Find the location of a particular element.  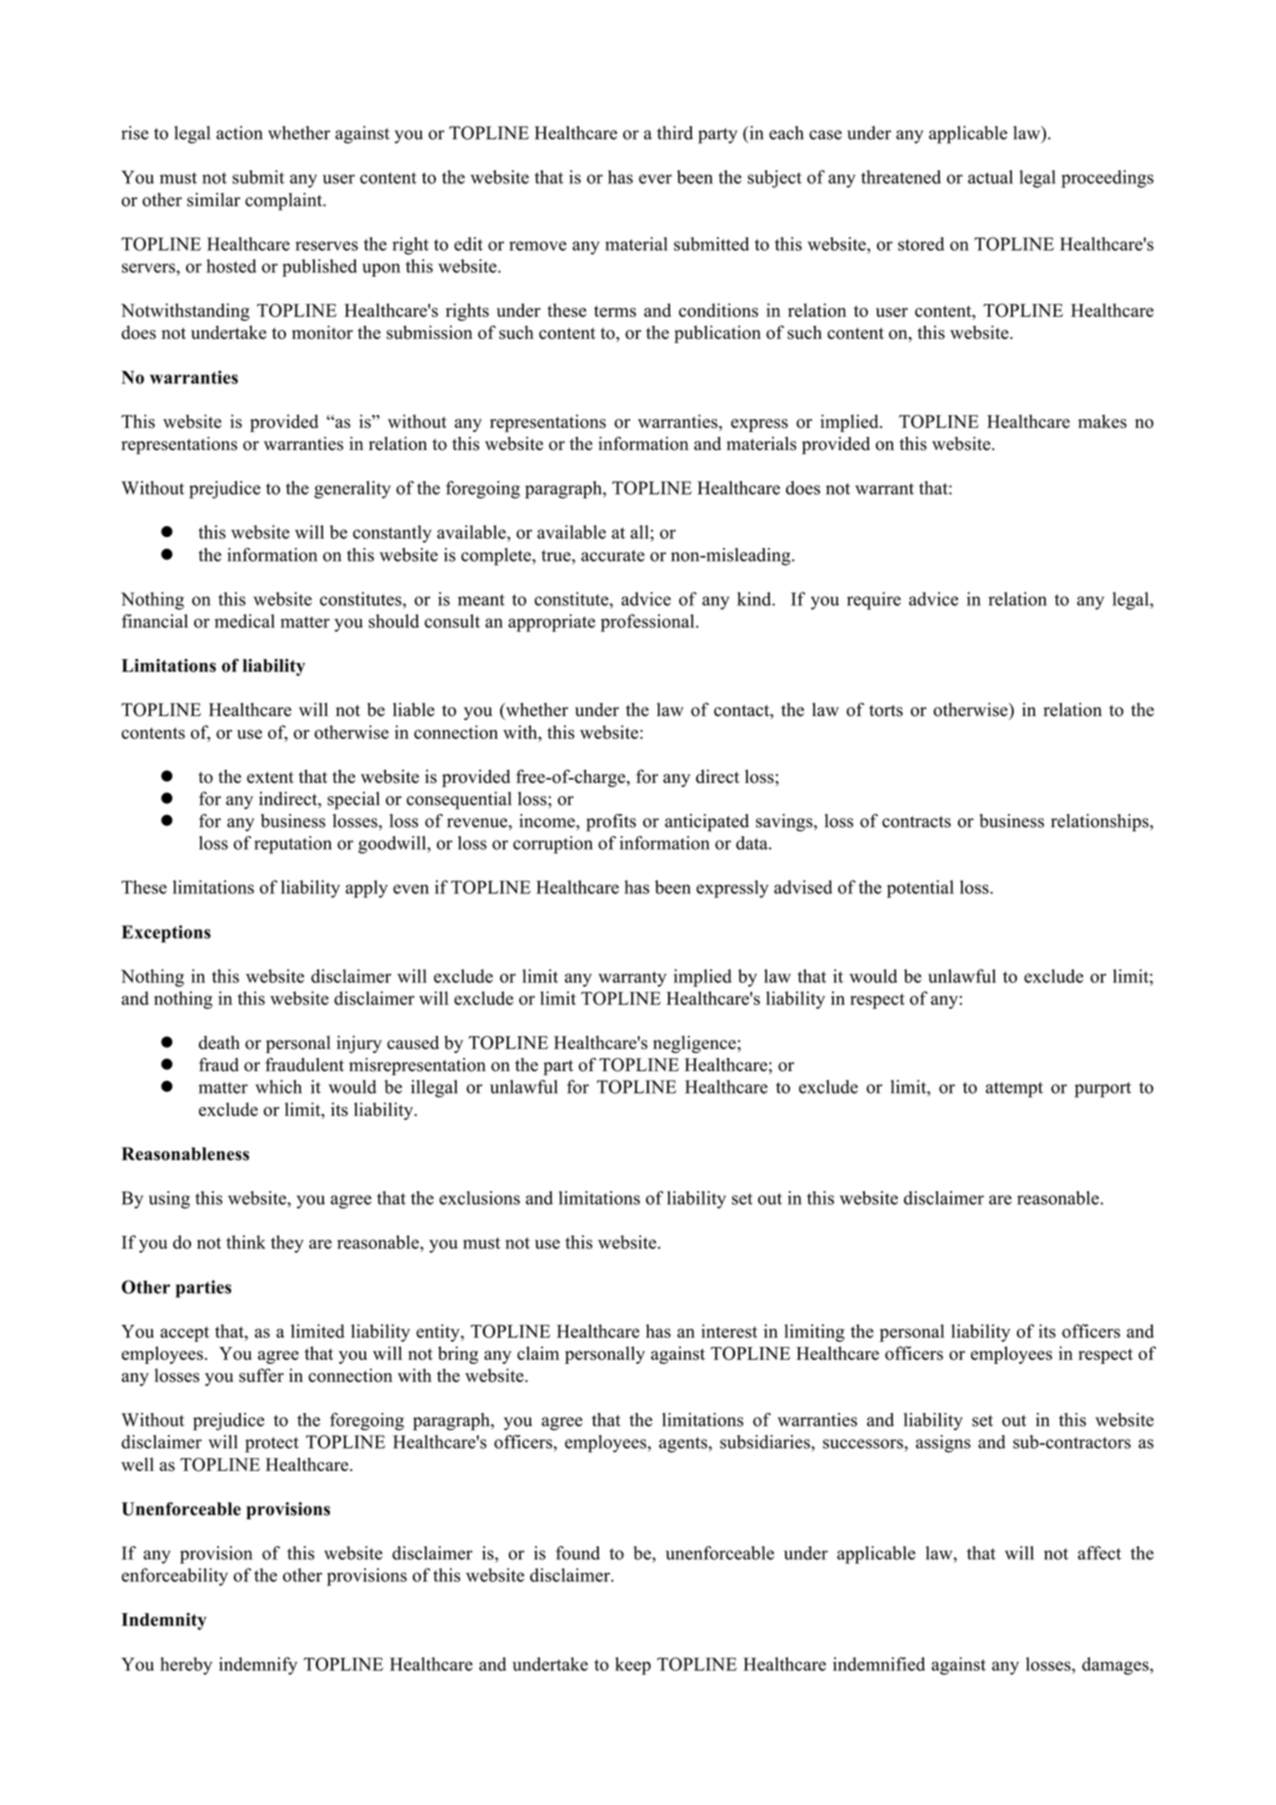

indemnify is located at coordinates (258, 1666).
